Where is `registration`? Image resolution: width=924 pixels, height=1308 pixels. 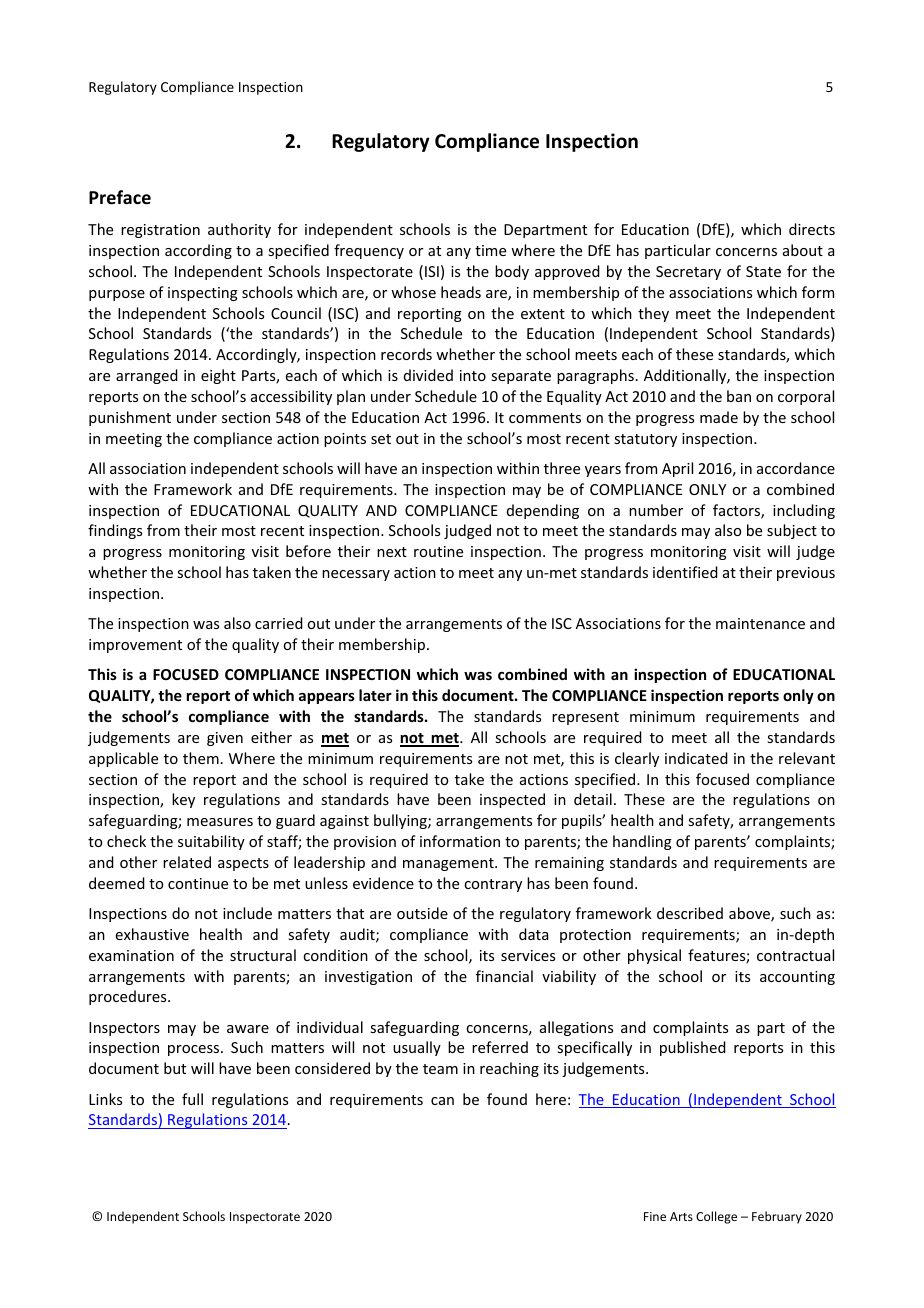
registration is located at coordinates (160, 231).
